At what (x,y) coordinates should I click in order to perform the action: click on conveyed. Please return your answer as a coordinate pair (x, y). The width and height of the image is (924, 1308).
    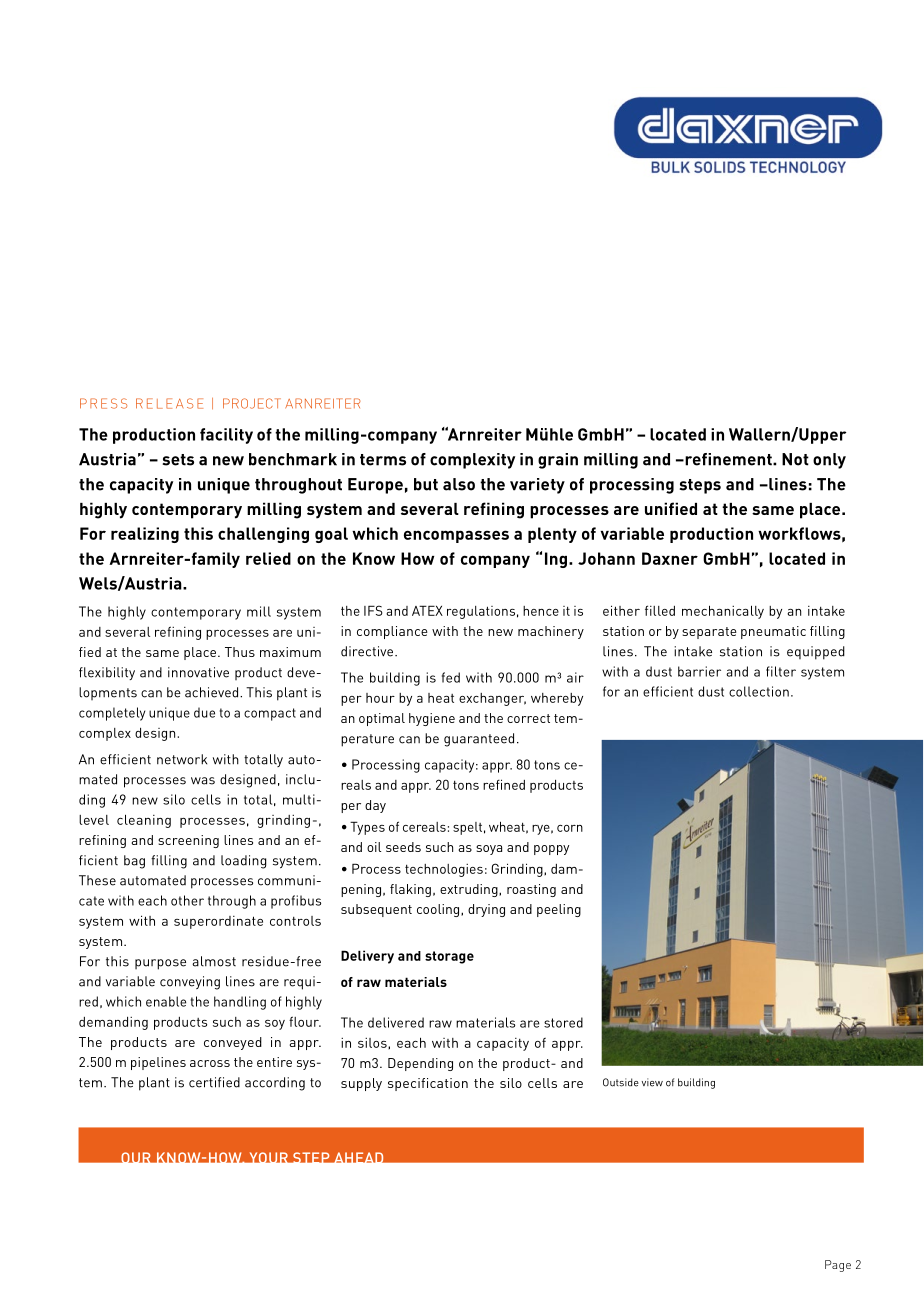
    Looking at the image, I should click on (233, 1043).
